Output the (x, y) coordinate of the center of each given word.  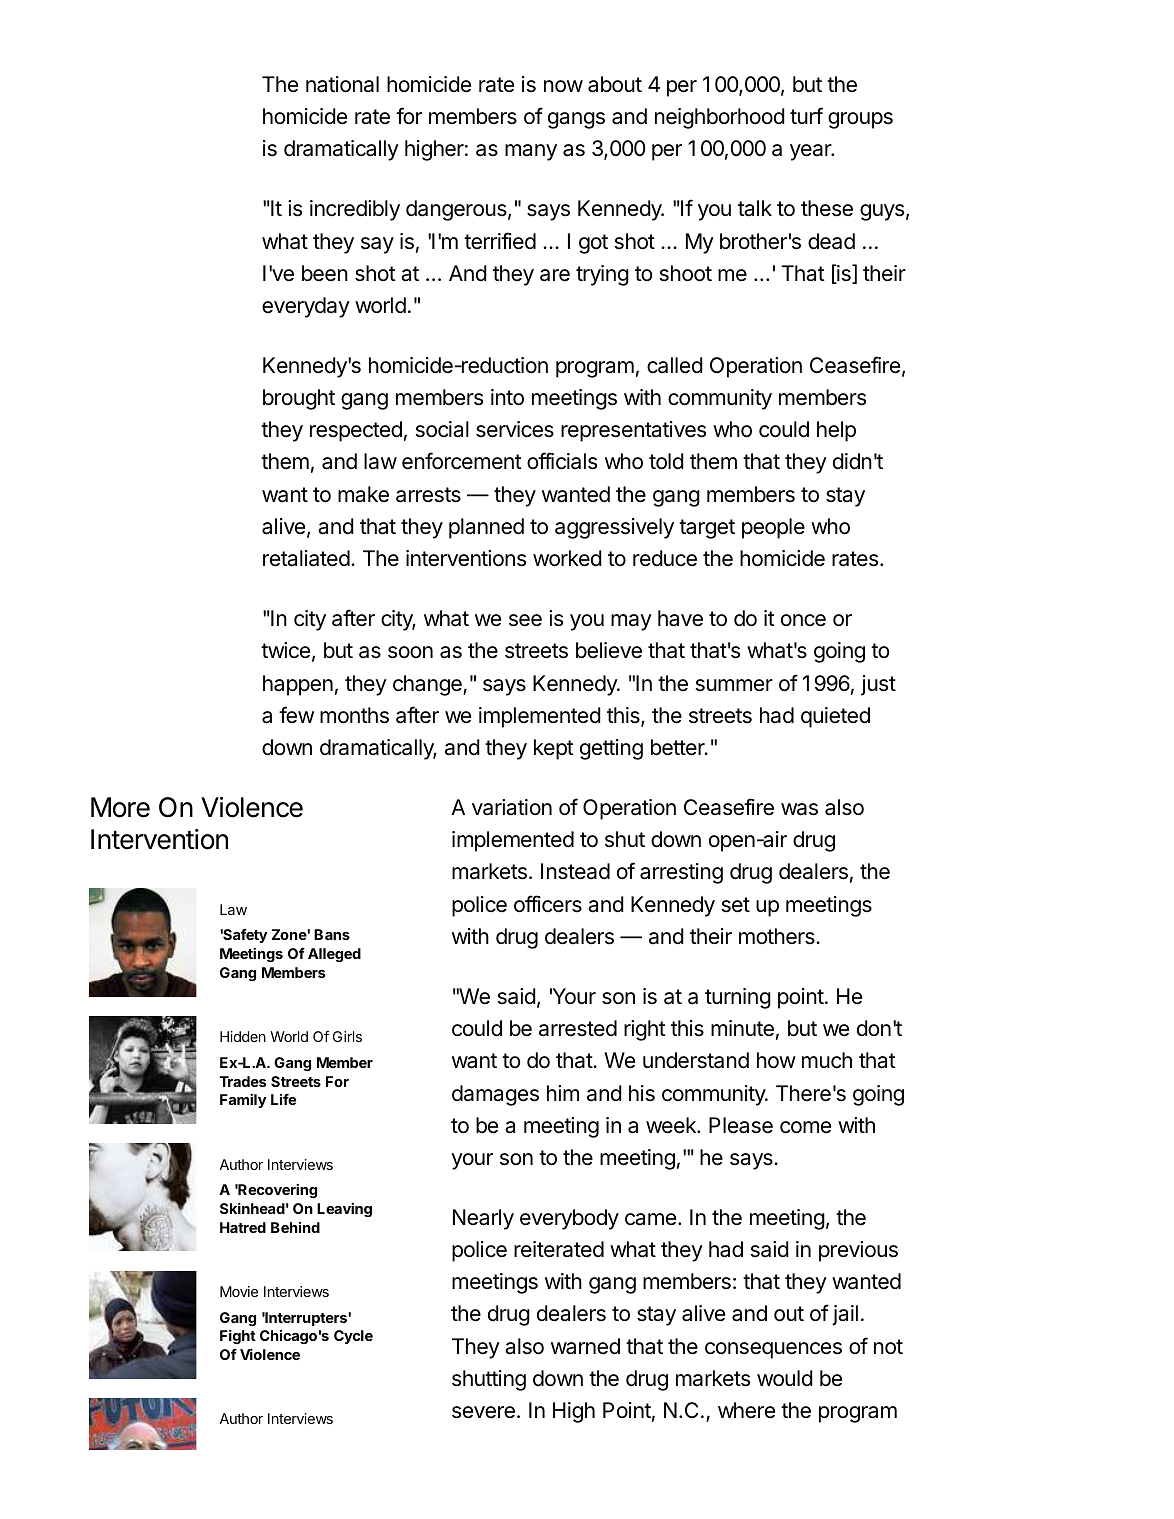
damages (495, 1095)
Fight (238, 1337)
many (531, 152)
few (296, 715)
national (342, 84)
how (776, 1060)
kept (554, 749)
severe (483, 1412)
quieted (835, 717)
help (836, 431)
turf (806, 115)
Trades (242, 1081)
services (515, 429)
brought (299, 399)
